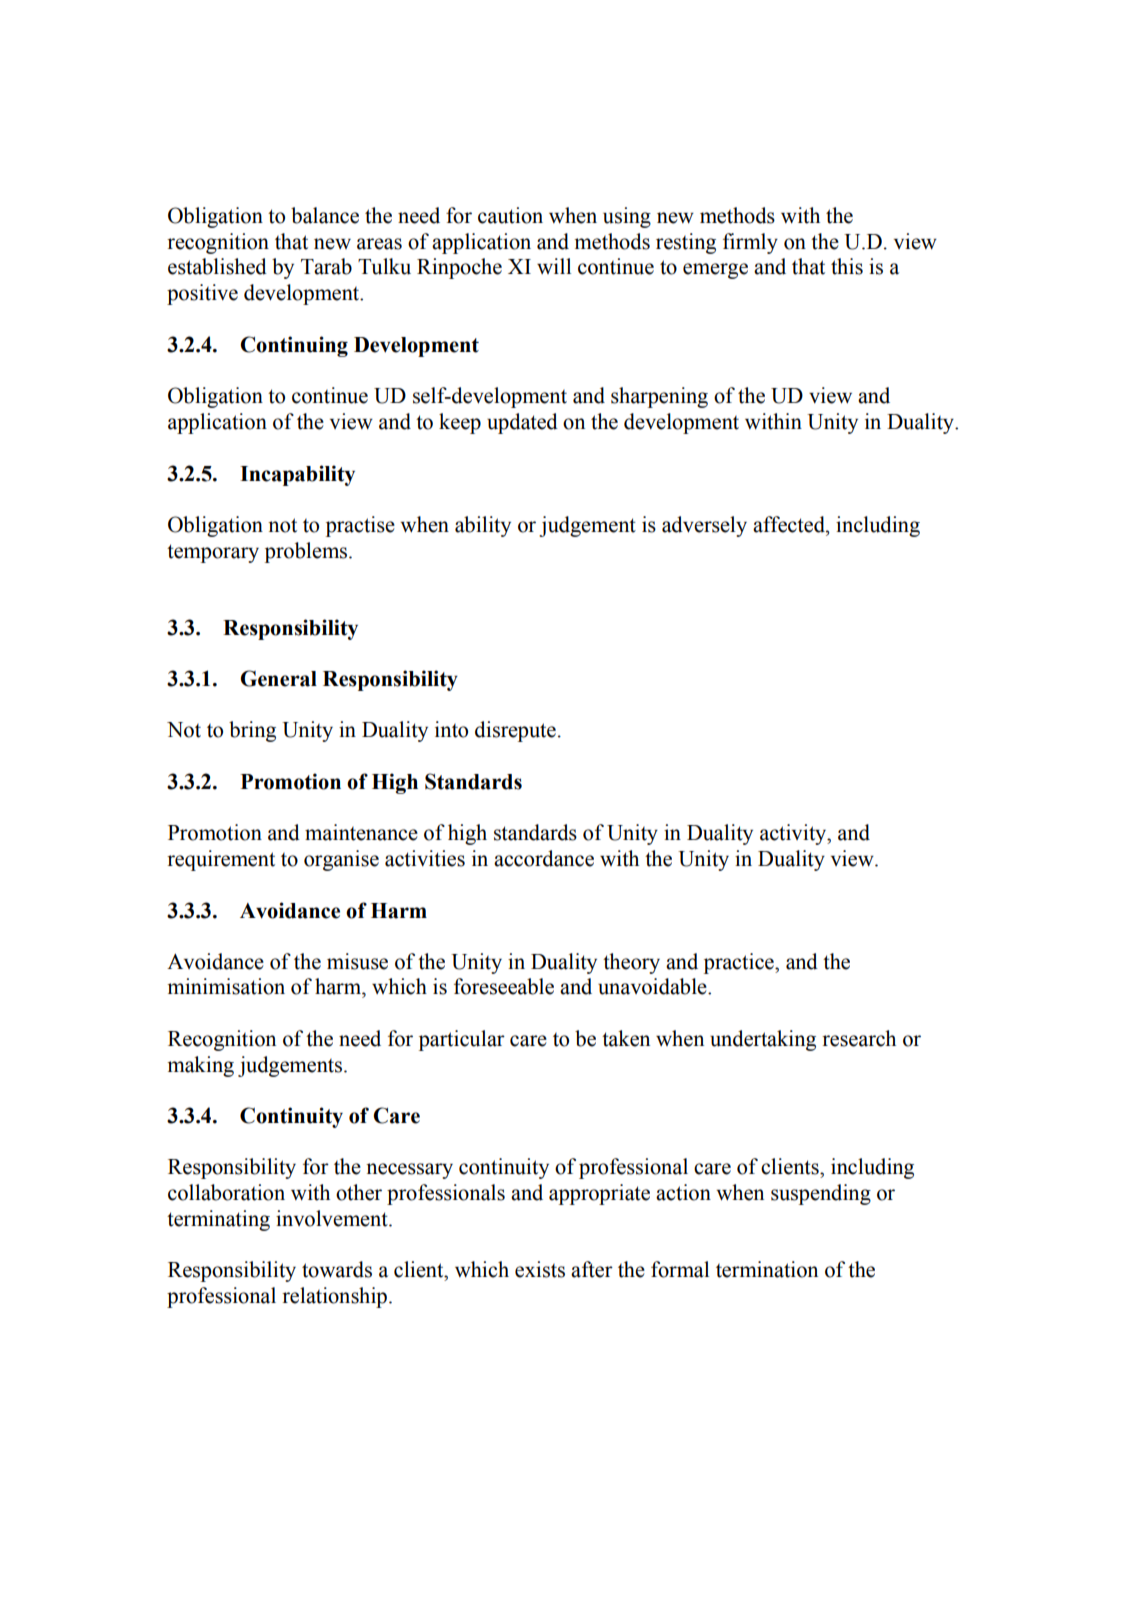 The height and width of the screenshot is (1612, 1139). Describe the element at coordinates (221, 860) in the screenshot. I see `requirement` at that location.
